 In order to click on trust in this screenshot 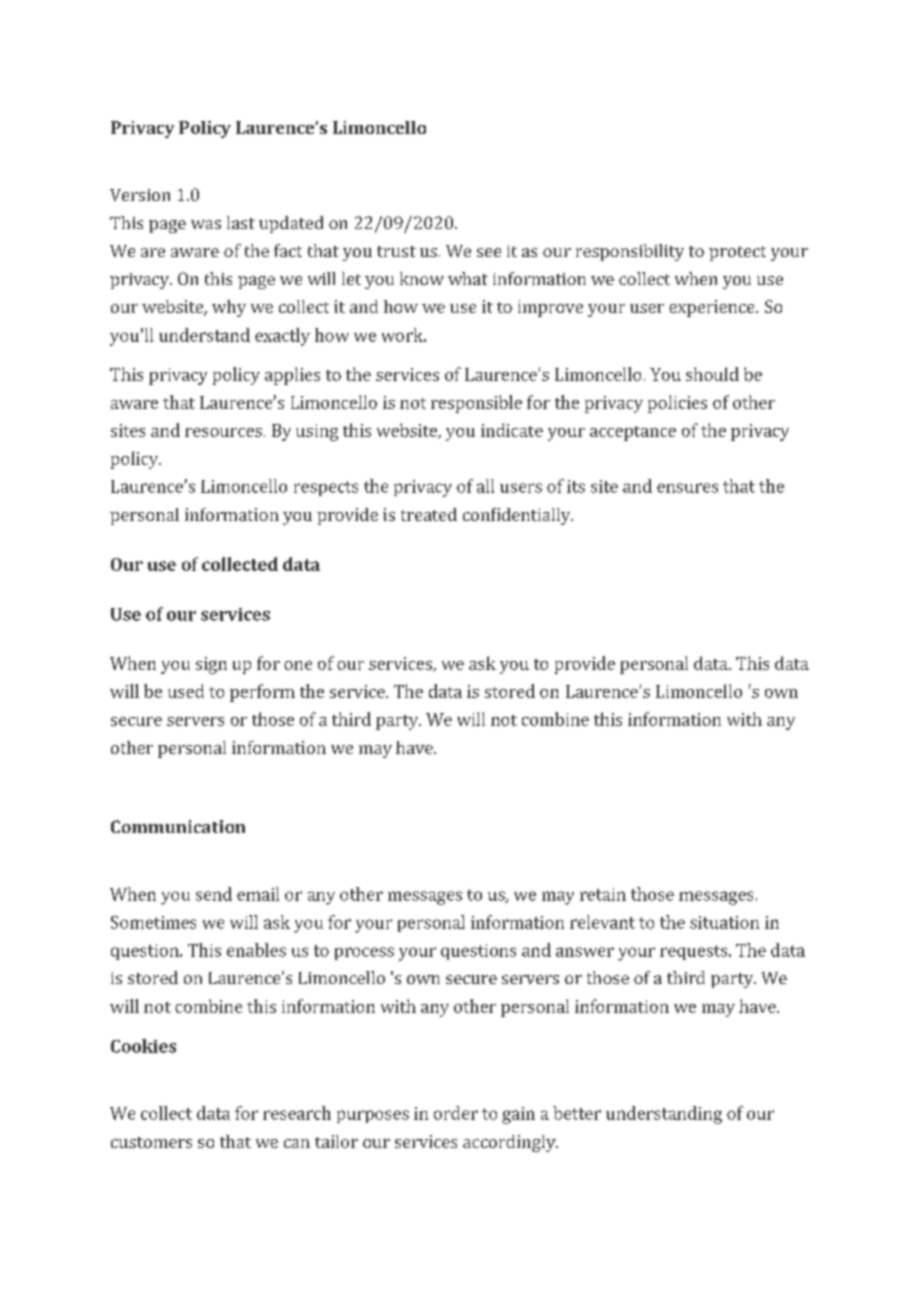, I will do `click(396, 251)`.
